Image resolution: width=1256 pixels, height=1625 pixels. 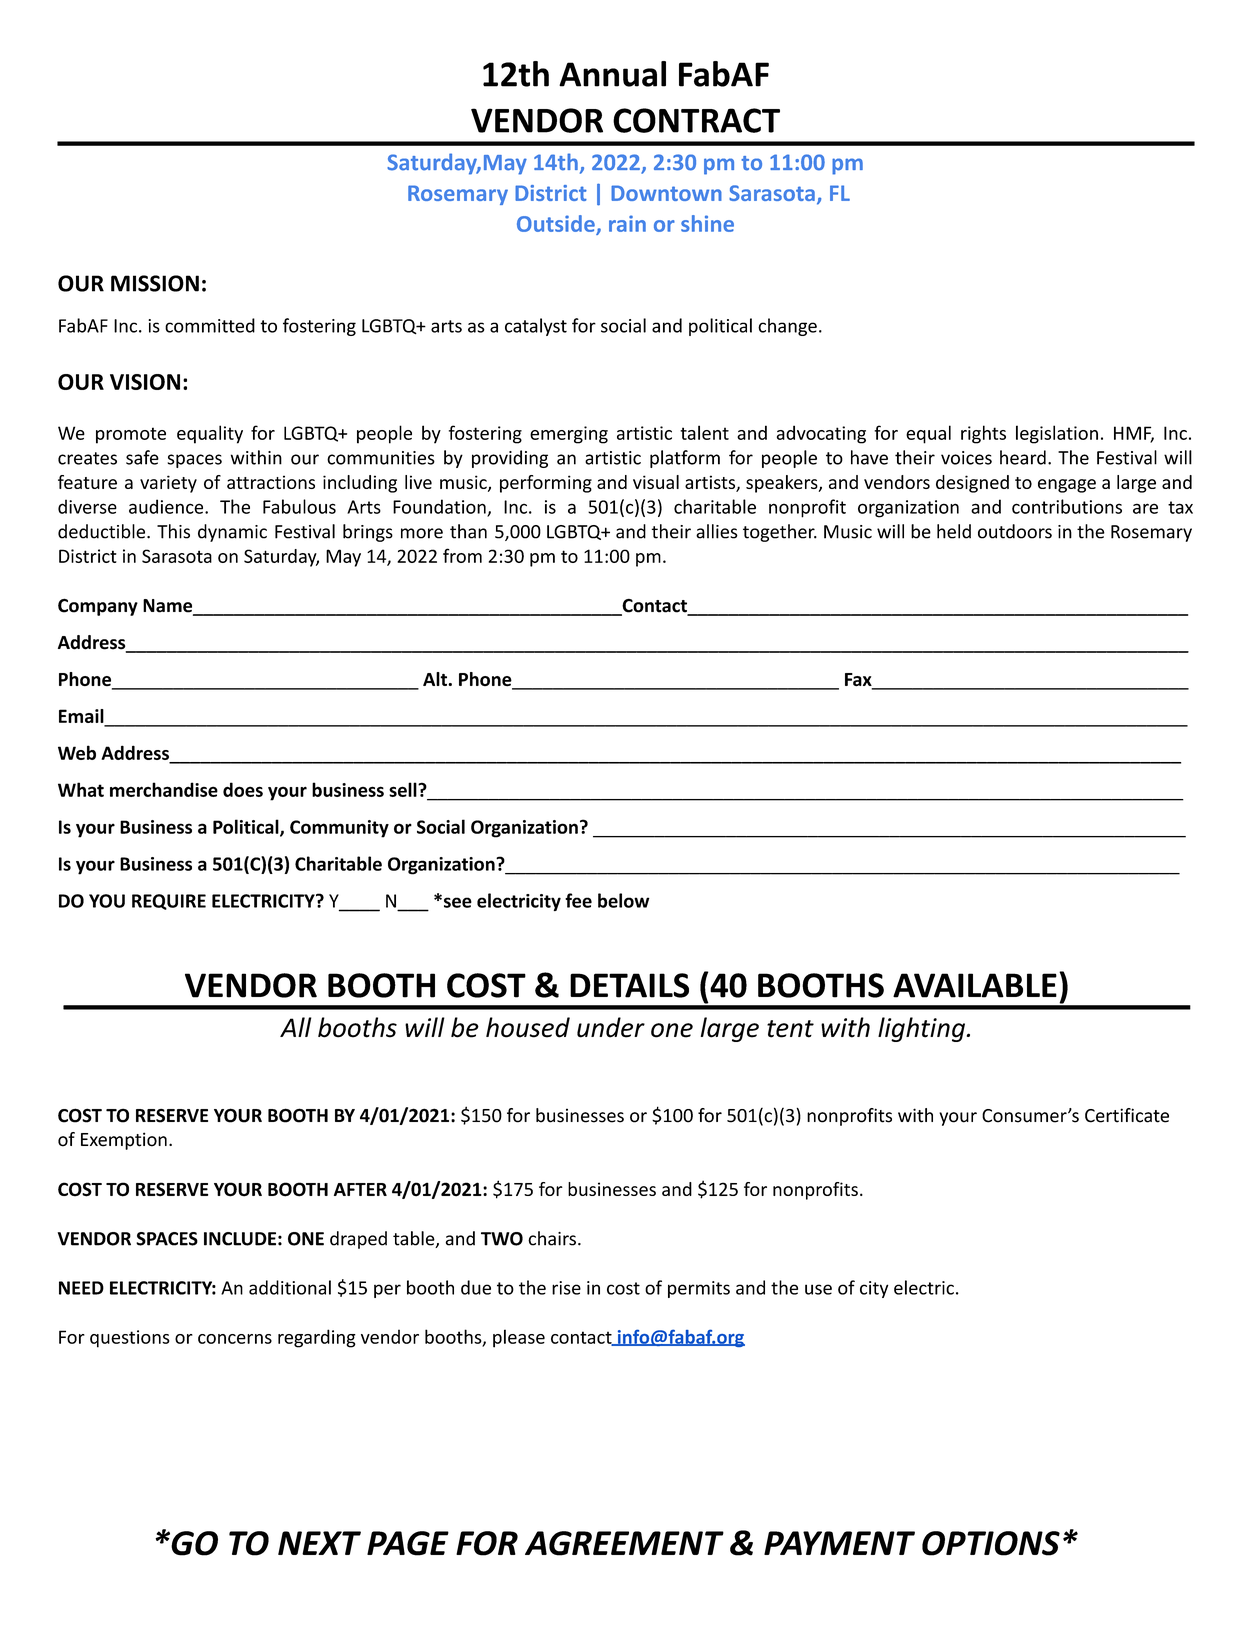 What do you see at coordinates (232, 533) in the screenshot?
I see `dynamic` at bounding box center [232, 533].
